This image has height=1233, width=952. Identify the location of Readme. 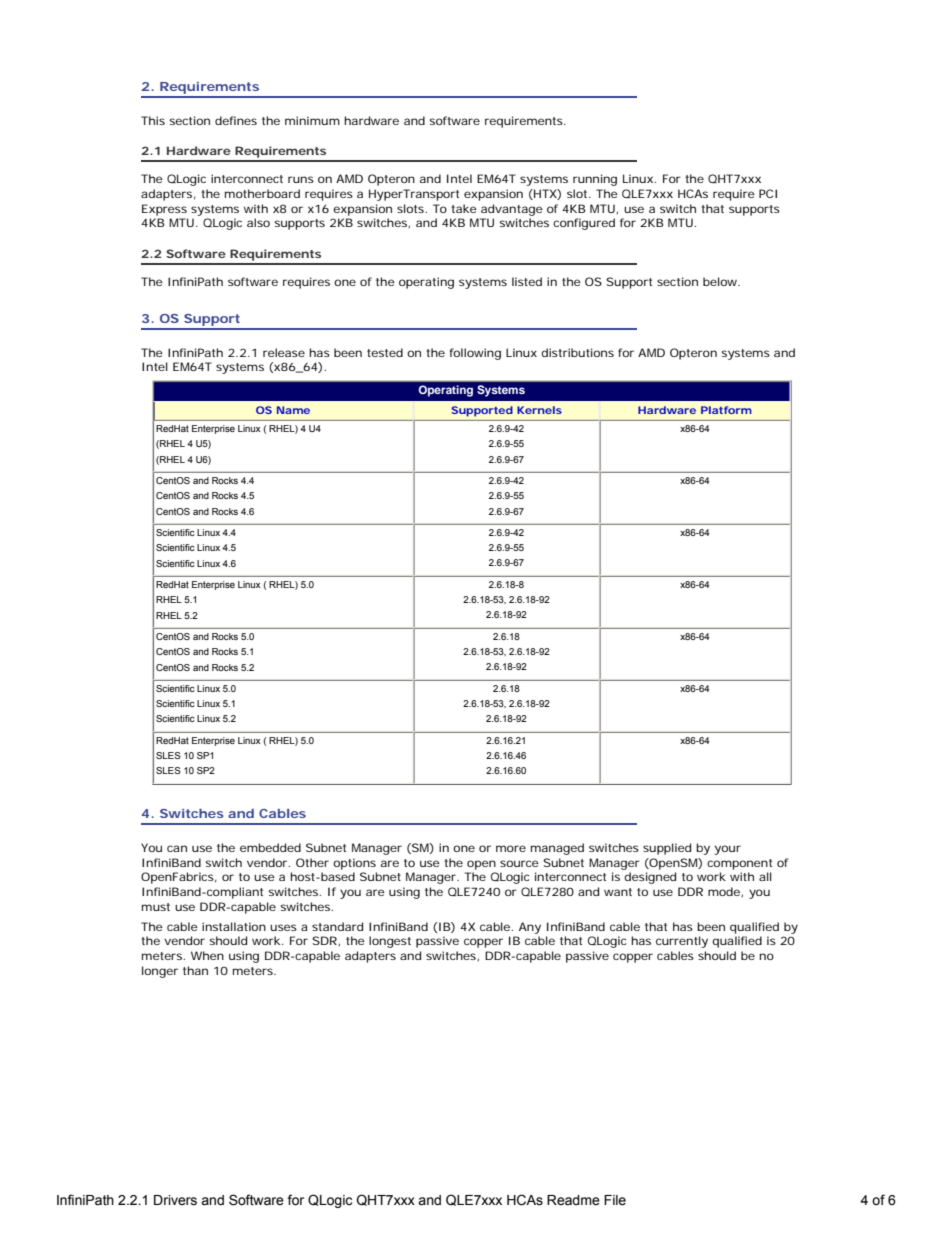
(573, 1200).
